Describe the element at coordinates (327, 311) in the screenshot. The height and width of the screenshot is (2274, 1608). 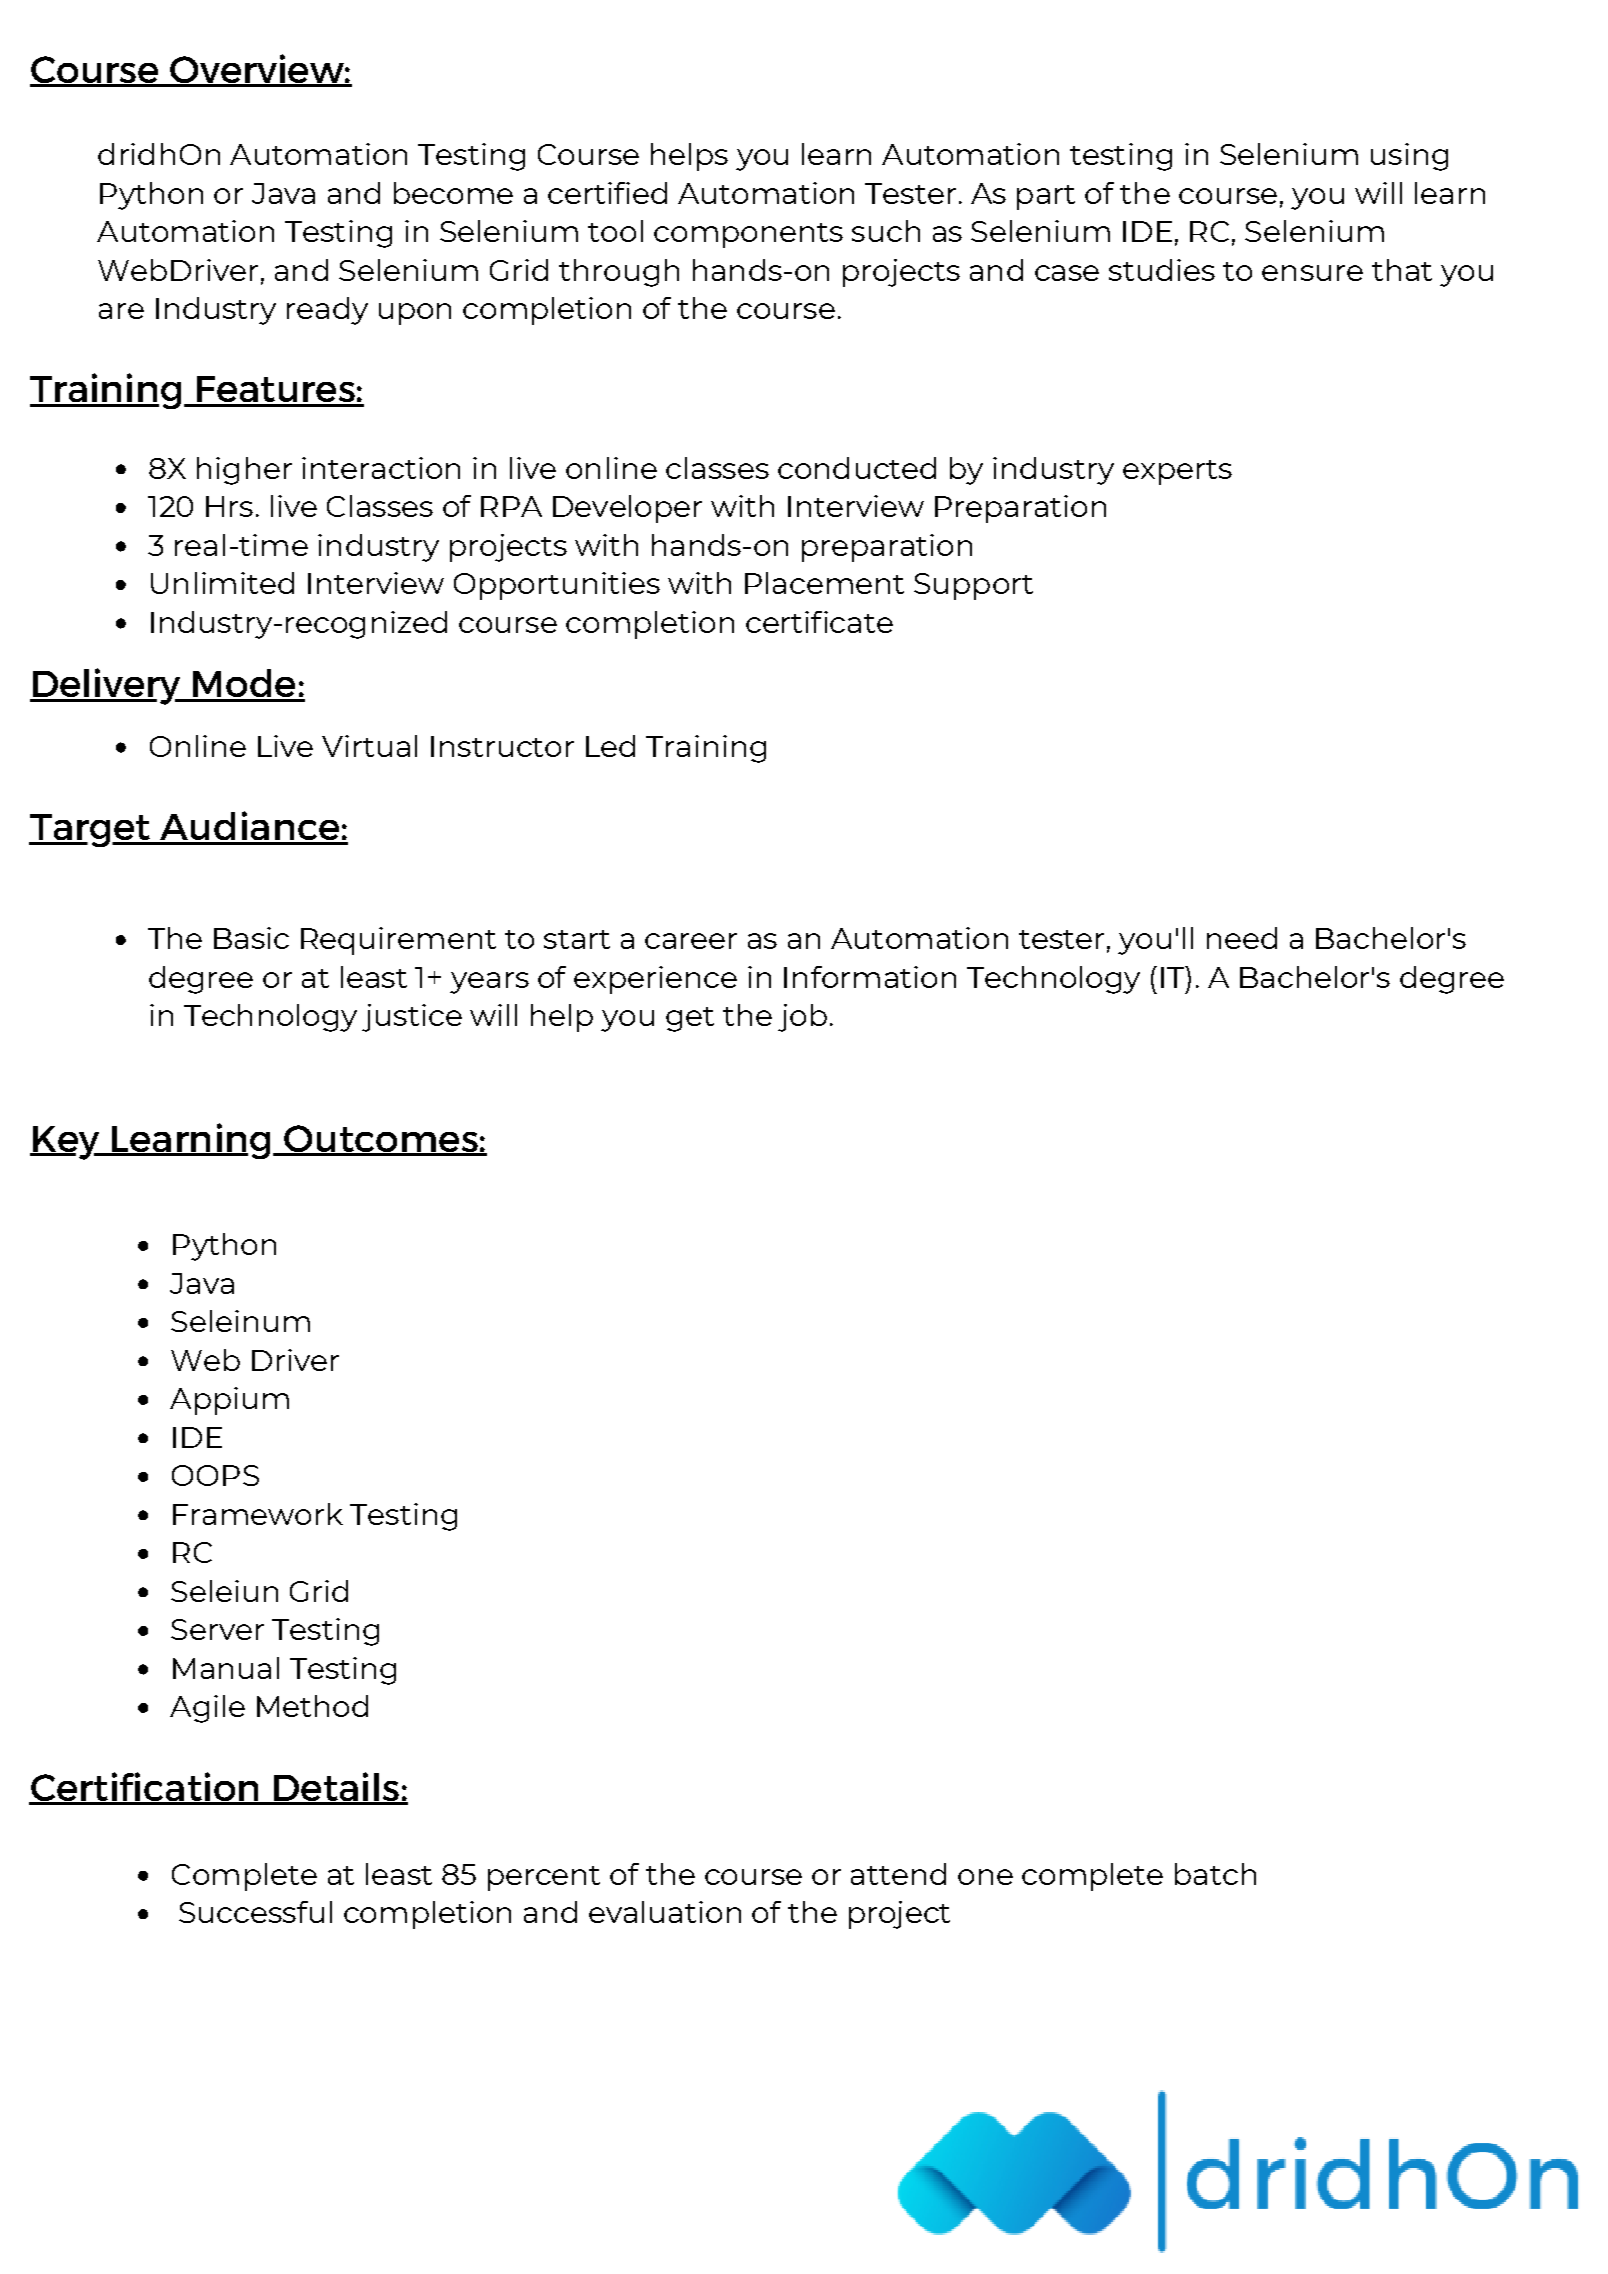
I see `ready` at that location.
